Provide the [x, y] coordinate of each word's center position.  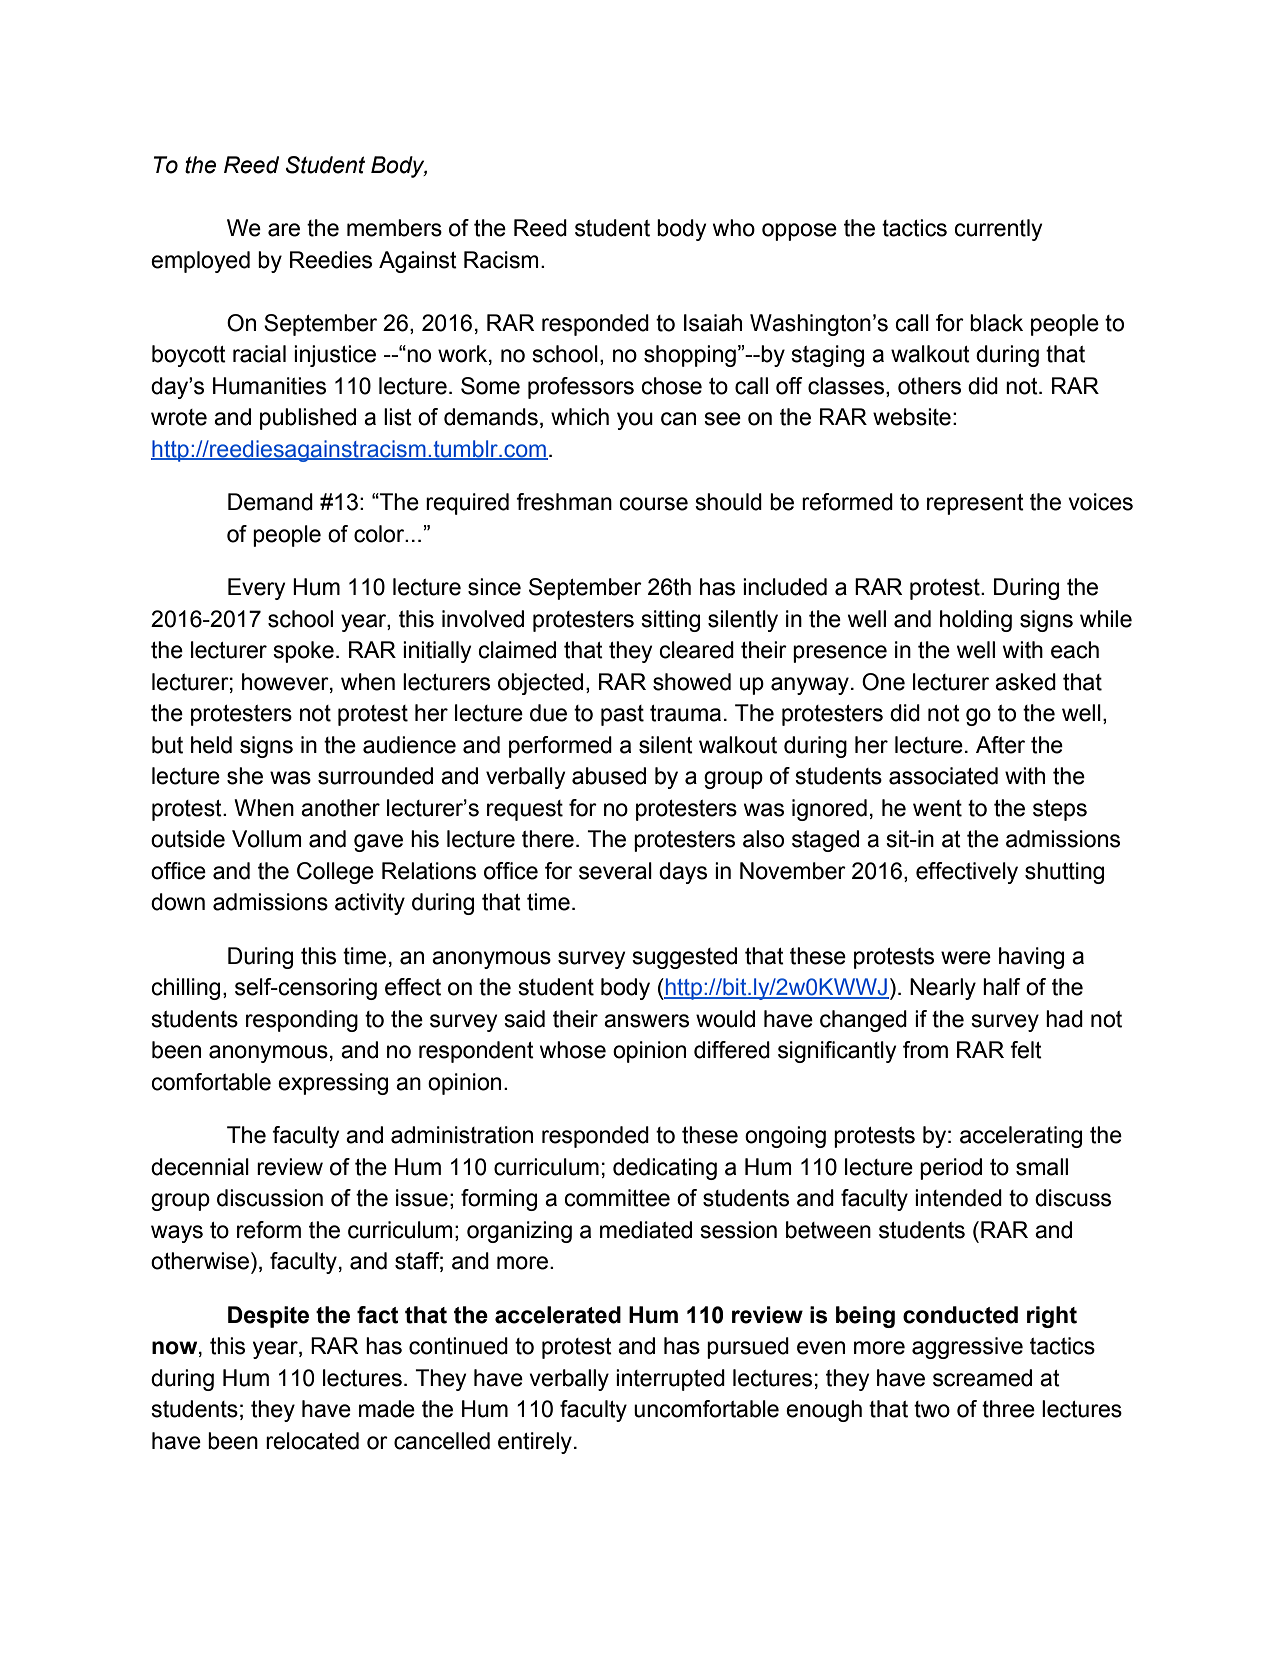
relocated [312, 1441]
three [1008, 1409]
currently [998, 230]
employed [200, 262]
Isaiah [713, 323]
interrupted [670, 1380]
